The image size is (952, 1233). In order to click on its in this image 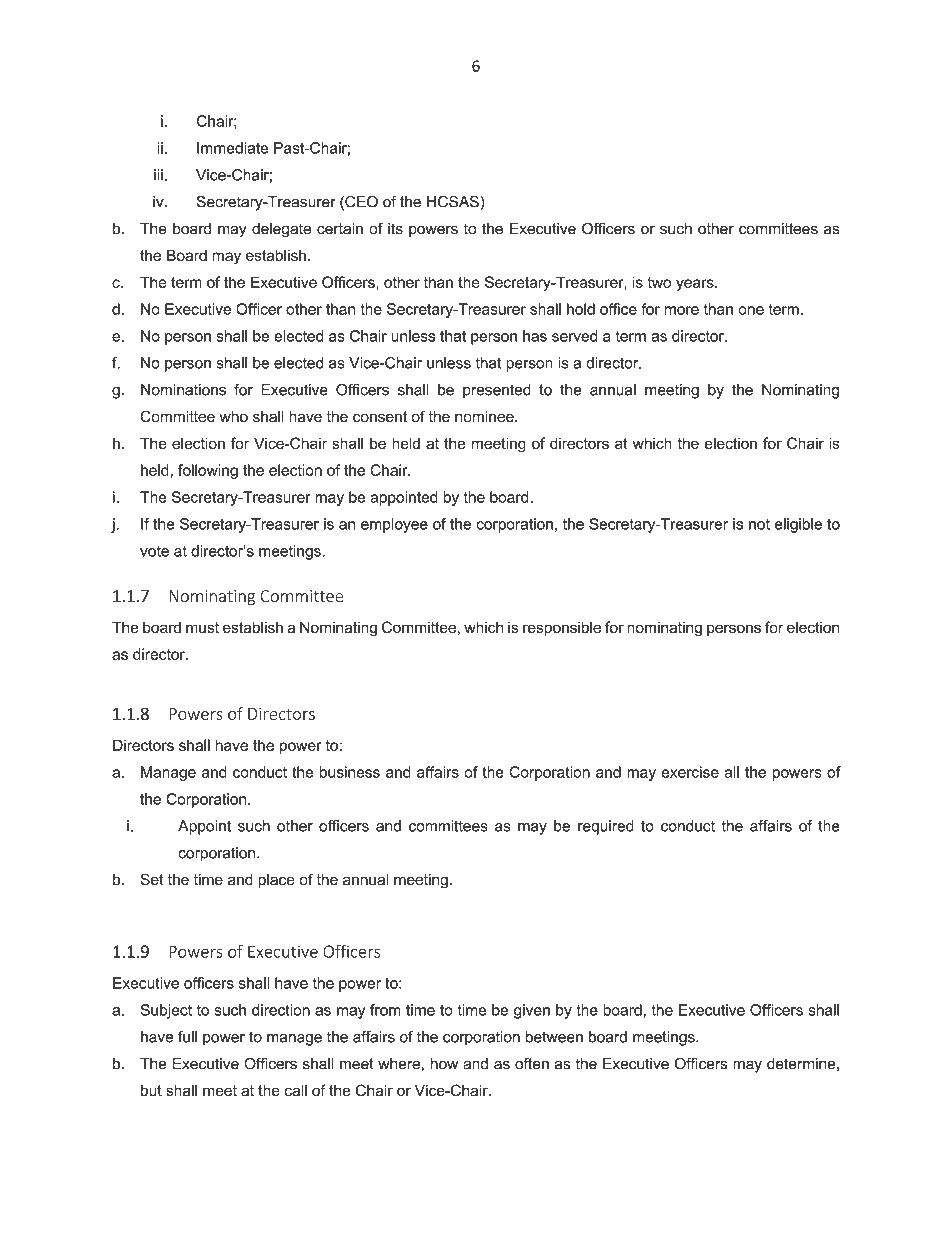, I will do `click(395, 229)`.
